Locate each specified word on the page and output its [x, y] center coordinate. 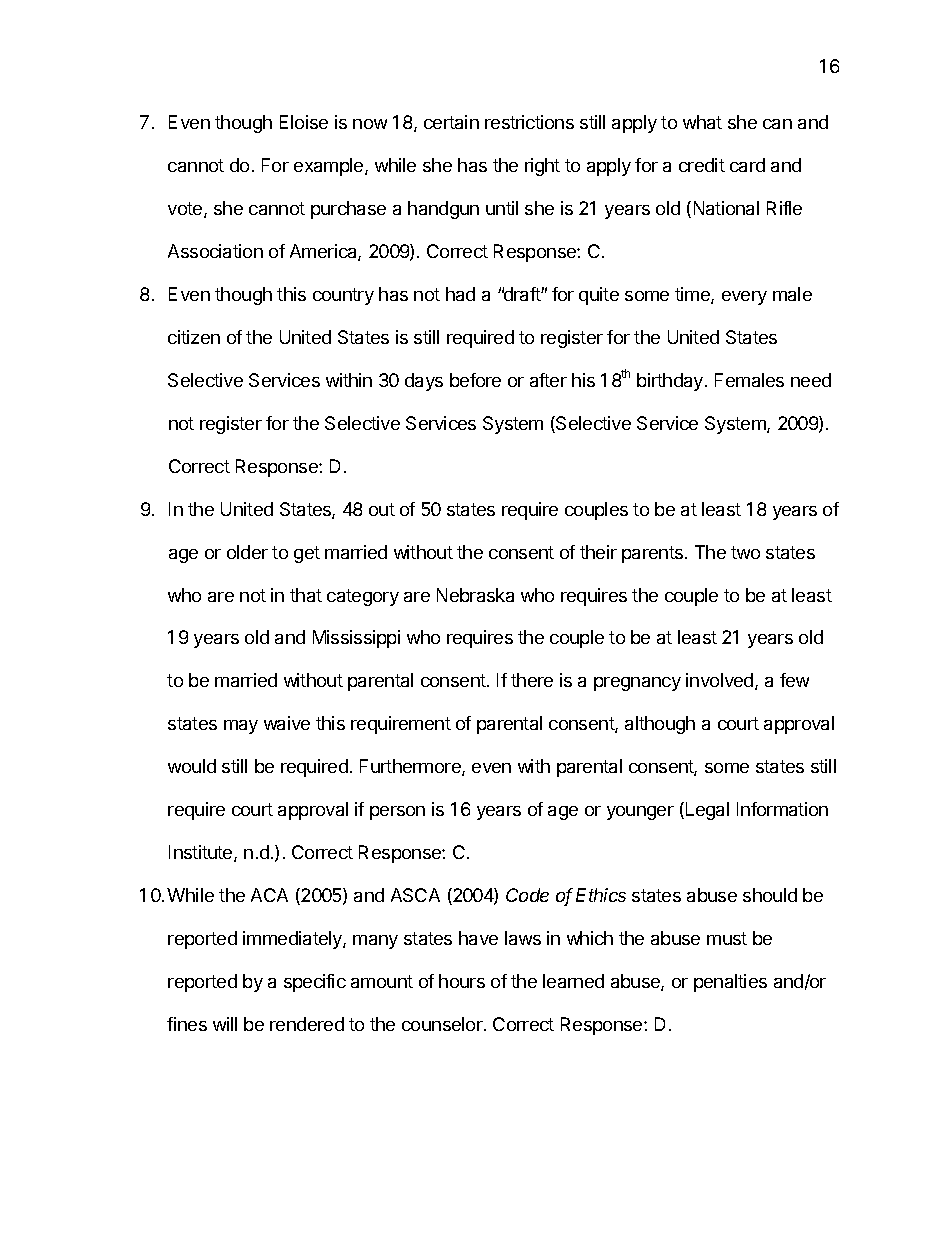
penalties [730, 983]
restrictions [529, 122]
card [747, 165]
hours [462, 981]
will [225, 1024]
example [330, 167]
